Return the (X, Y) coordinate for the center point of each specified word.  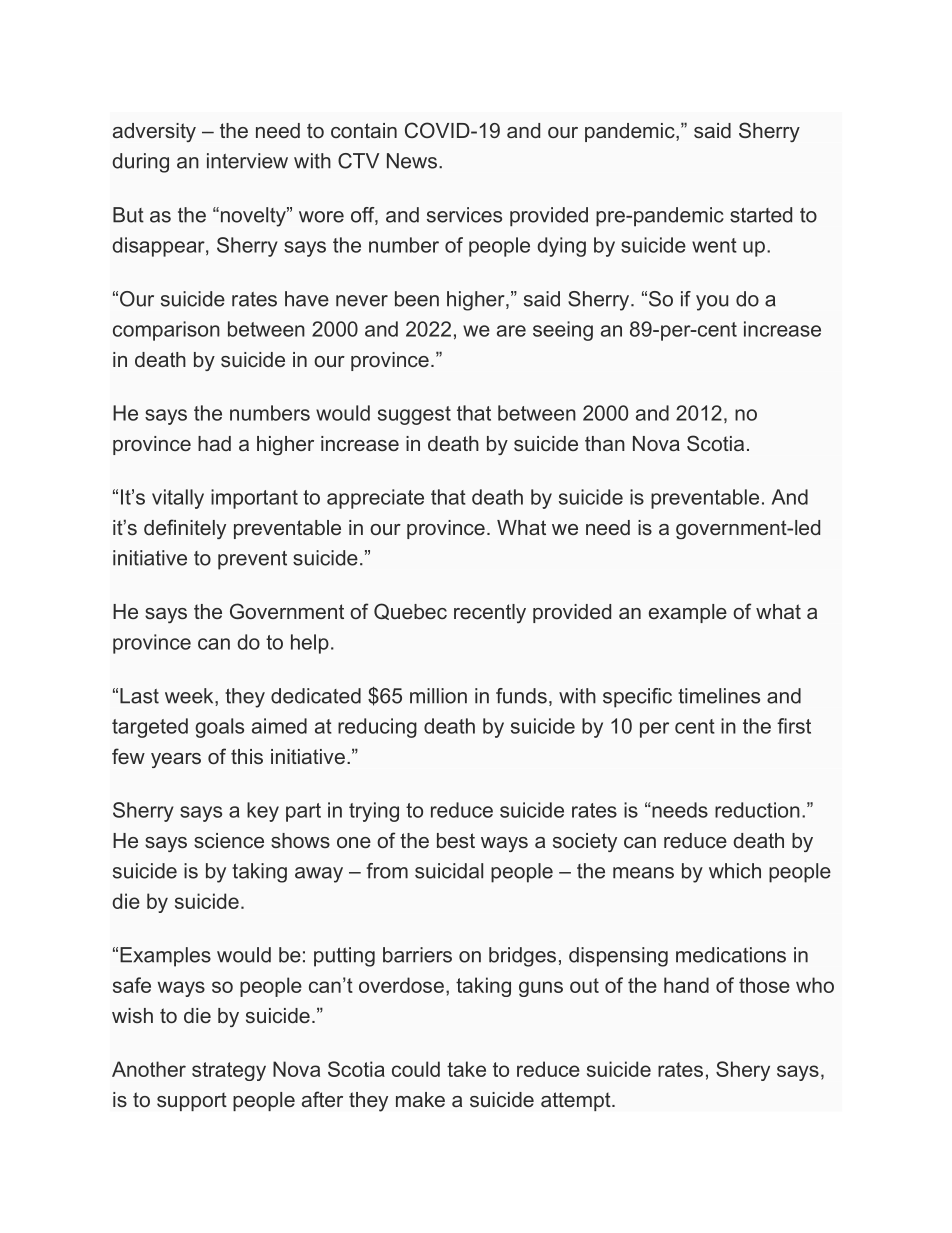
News (412, 161)
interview (247, 161)
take (466, 1069)
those (764, 985)
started (761, 215)
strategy (229, 1071)
